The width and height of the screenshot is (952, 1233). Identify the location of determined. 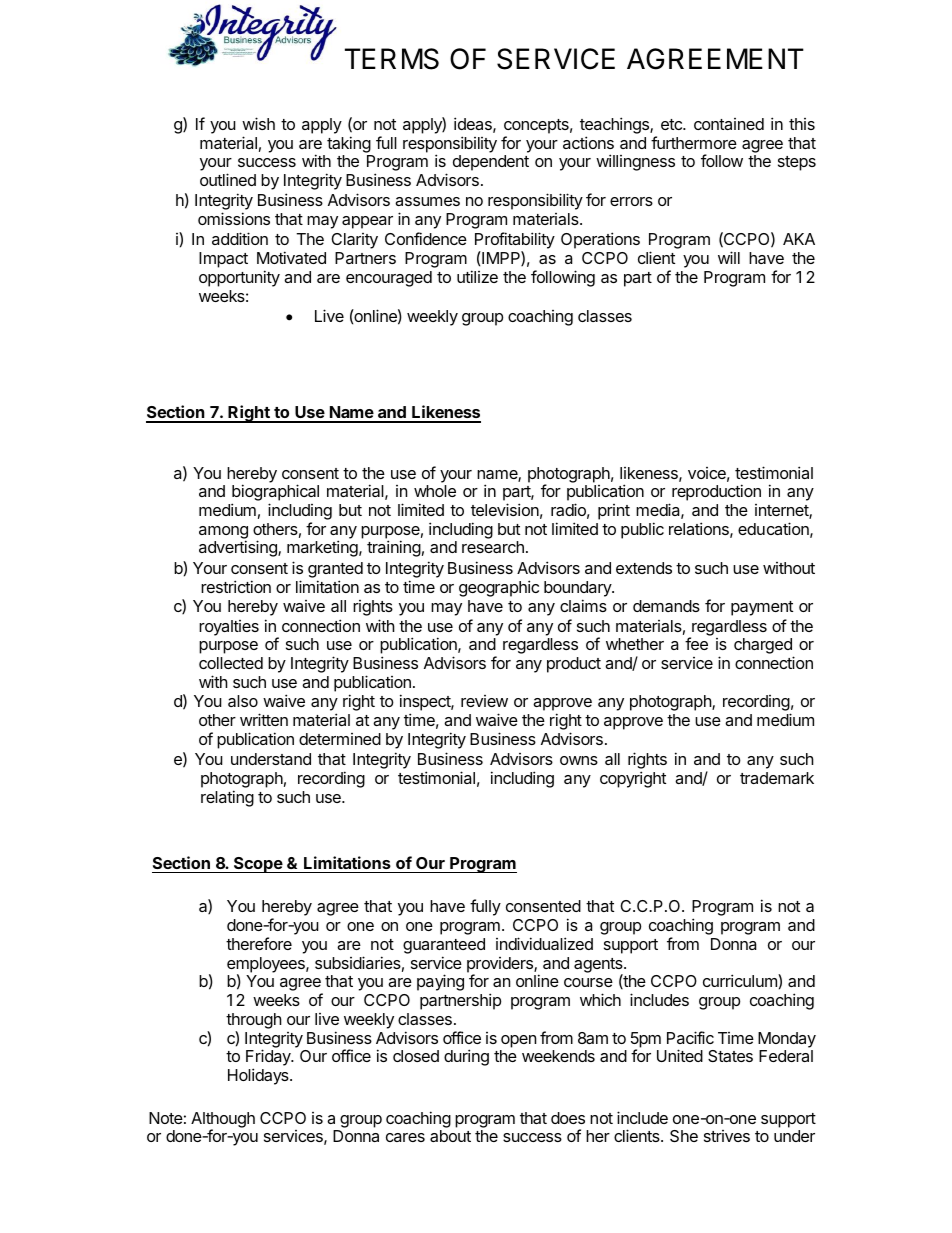
(340, 739).
